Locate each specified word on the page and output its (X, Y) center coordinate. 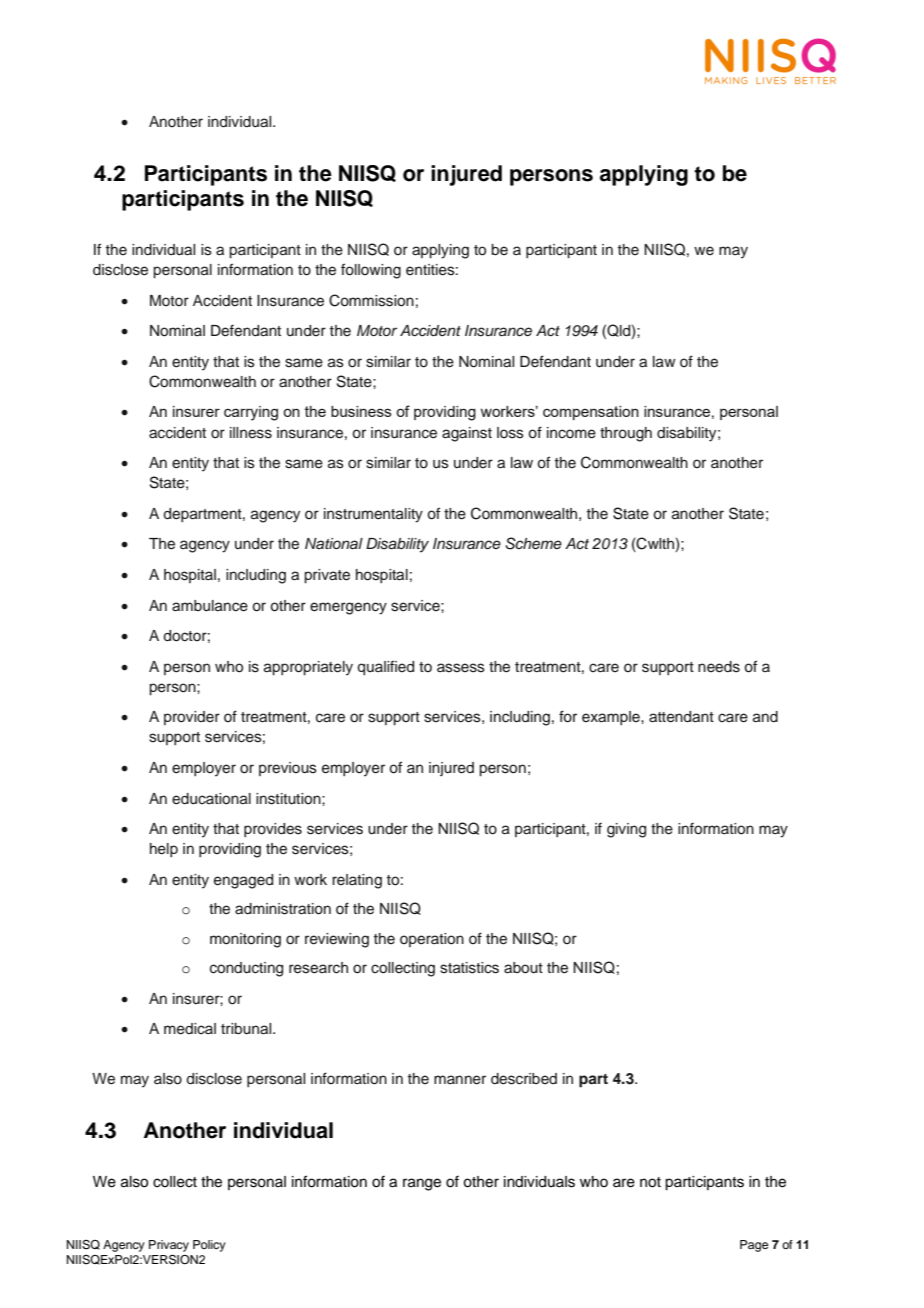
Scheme (533, 543)
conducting (246, 969)
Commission (371, 300)
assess (461, 668)
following (371, 271)
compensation (591, 413)
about (523, 968)
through (626, 434)
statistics (469, 968)
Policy (209, 1246)
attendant (681, 717)
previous (288, 769)
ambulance (210, 606)
